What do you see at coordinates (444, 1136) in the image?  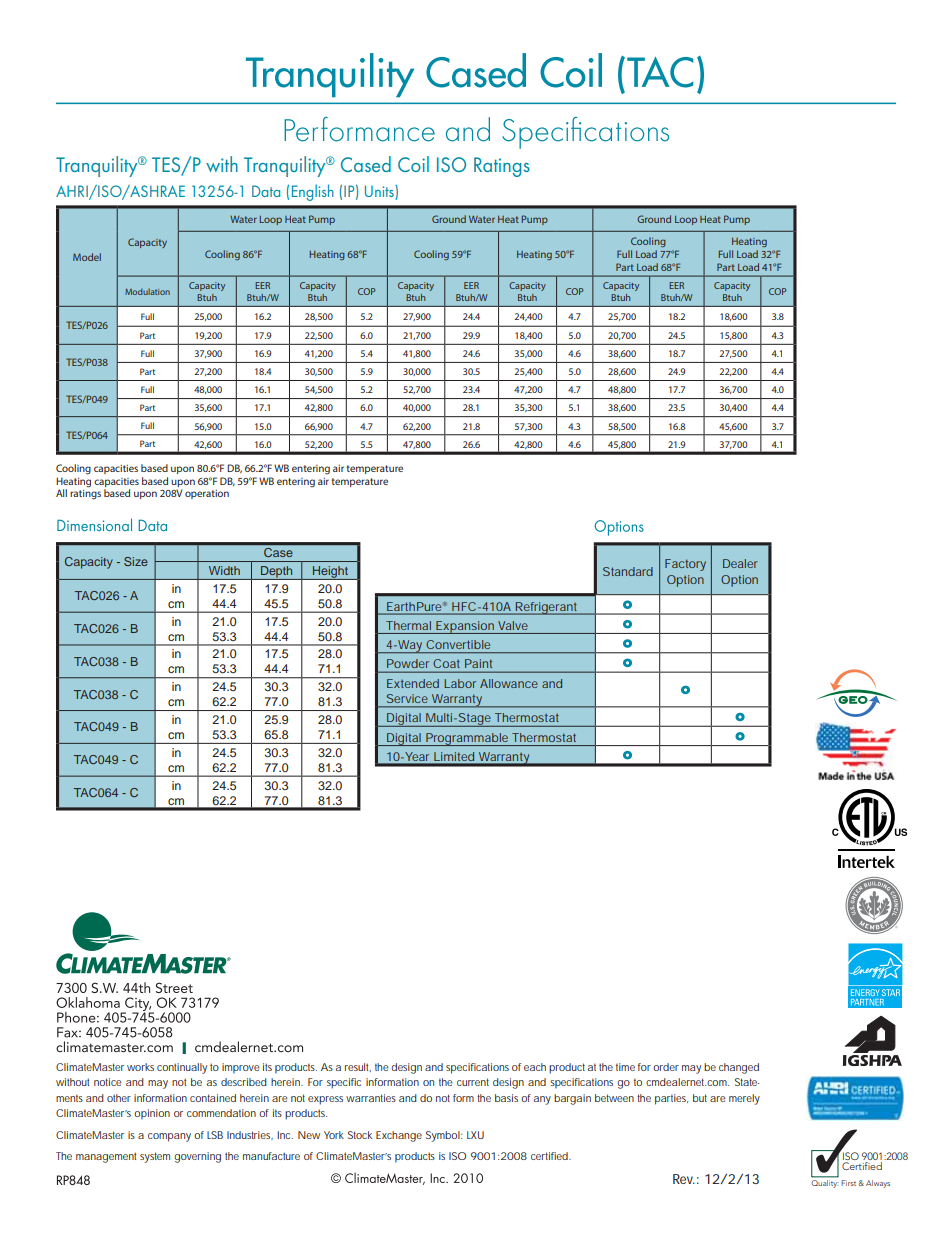 I see `Symbol` at bounding box center [444, 1136].
